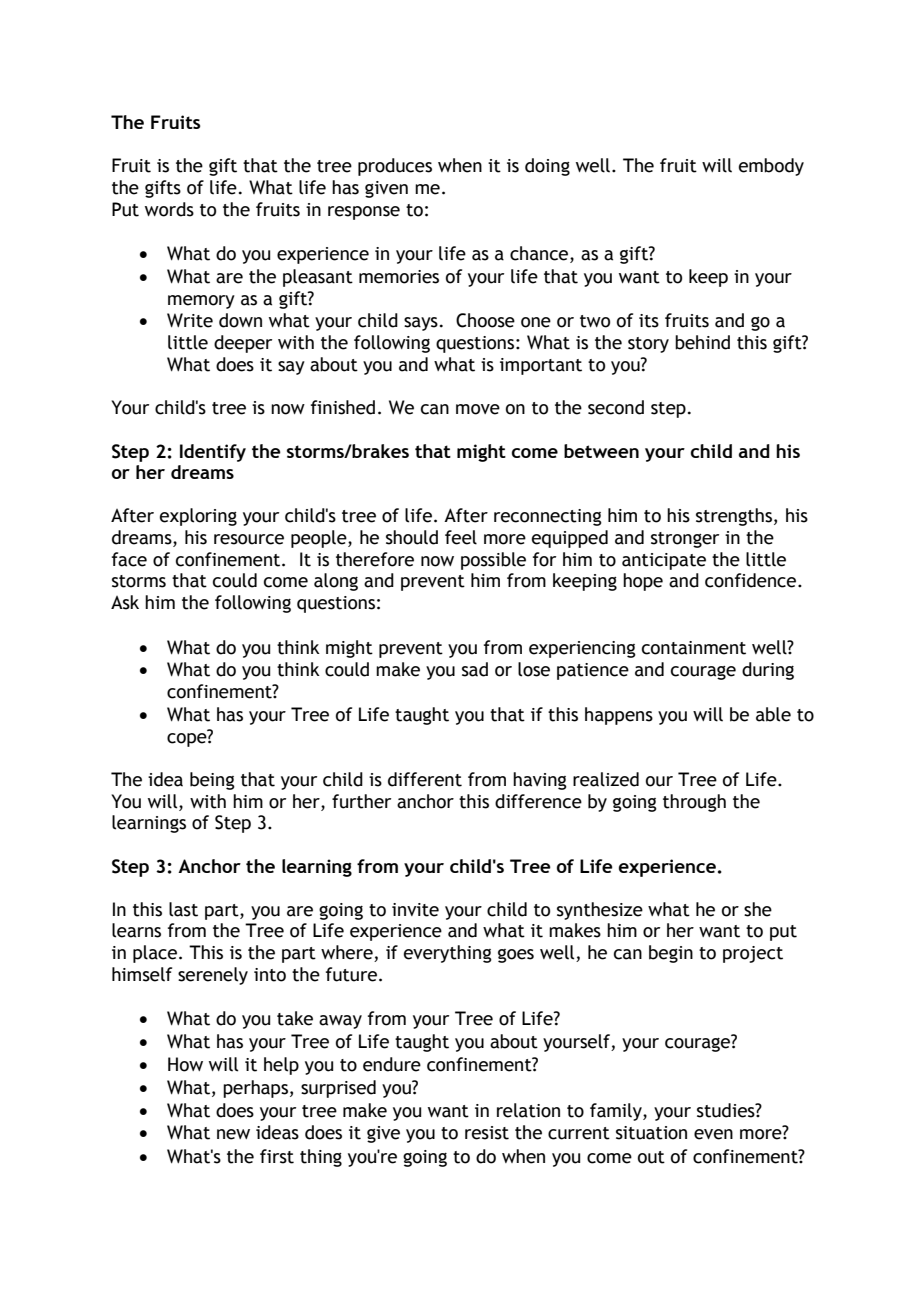  I want to click on new, so click(233, 1134).
